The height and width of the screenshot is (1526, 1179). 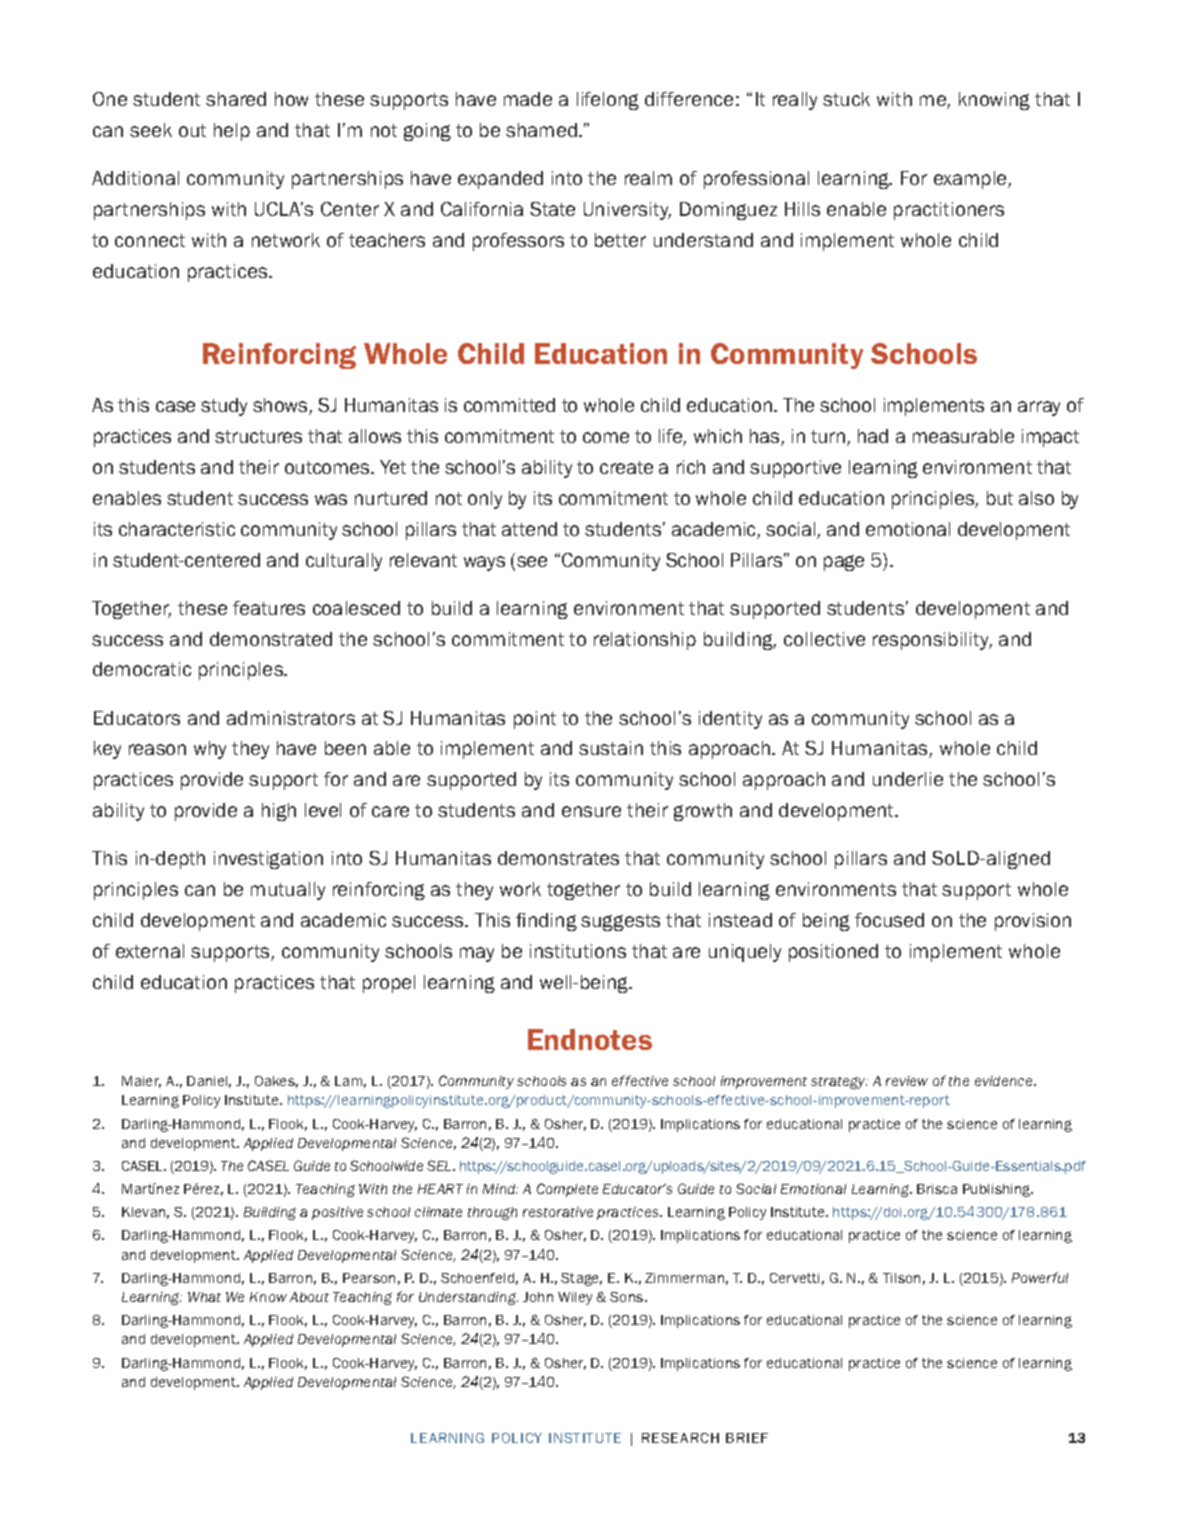 I want to click on attend, so click(x=529, y=529).
